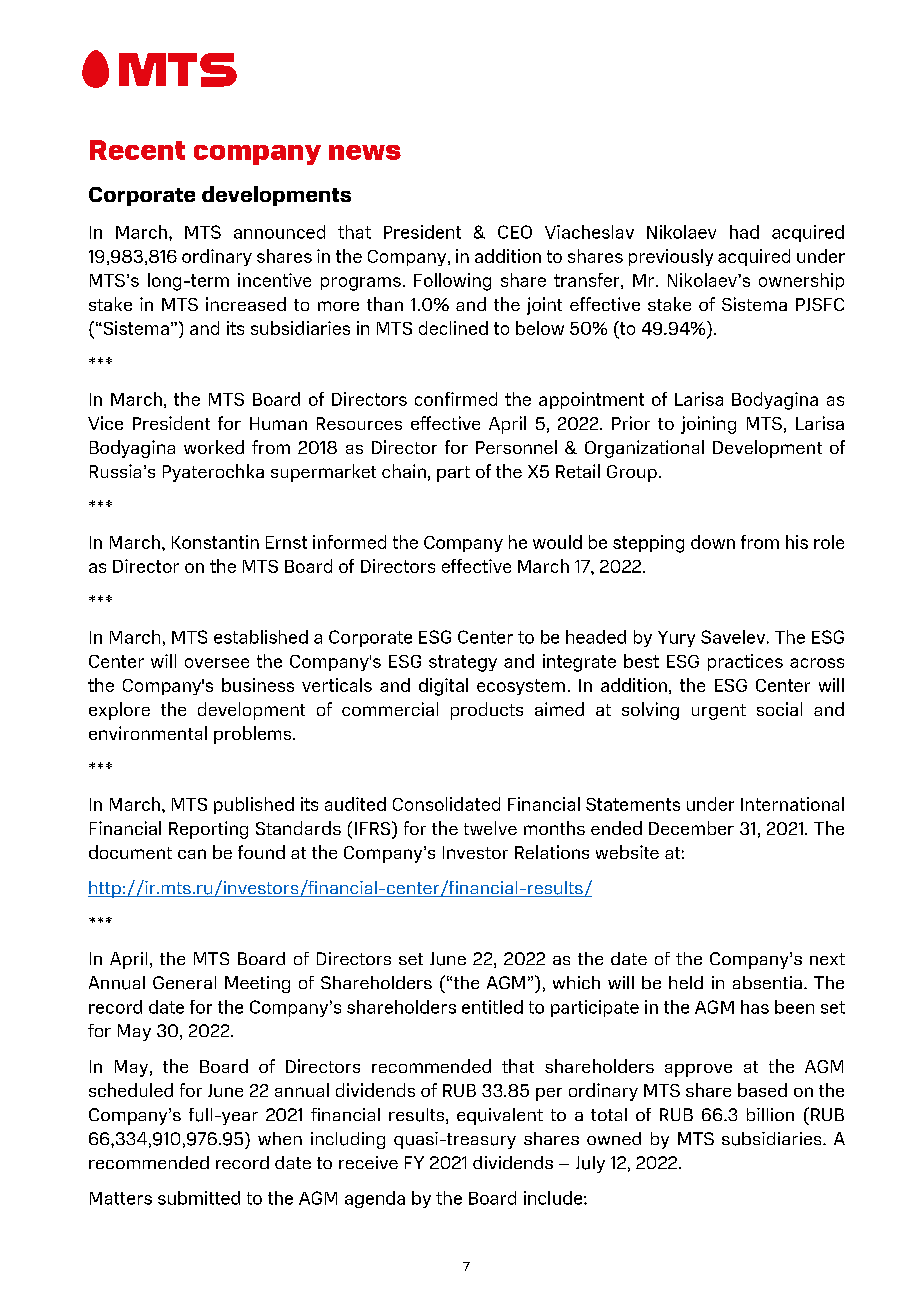 The height and width of the page is (1308, 924). I want to click on equivalent, so click(500, 1116).
